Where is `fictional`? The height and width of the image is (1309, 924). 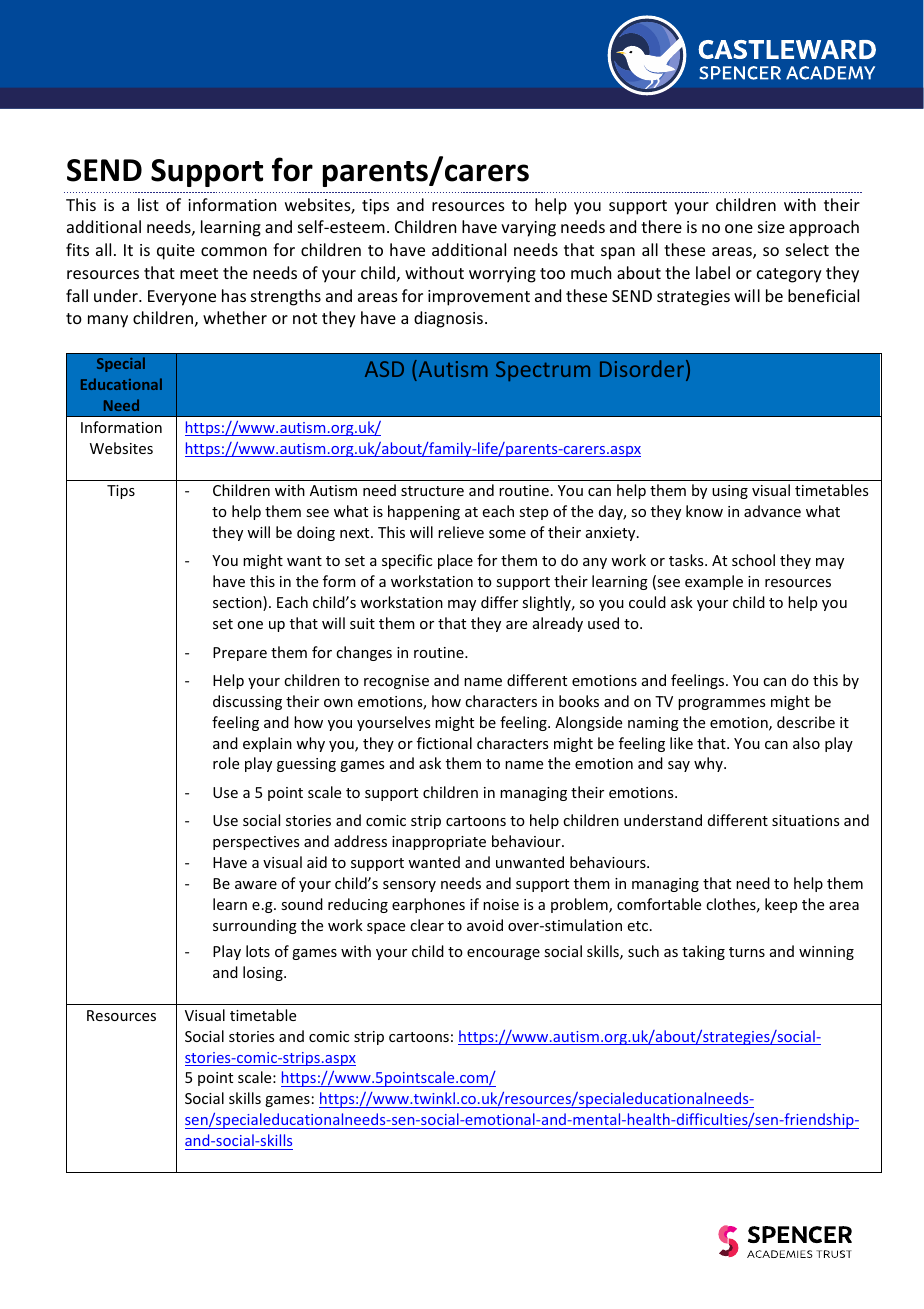 fictional is located at coordinates (444, 743).
